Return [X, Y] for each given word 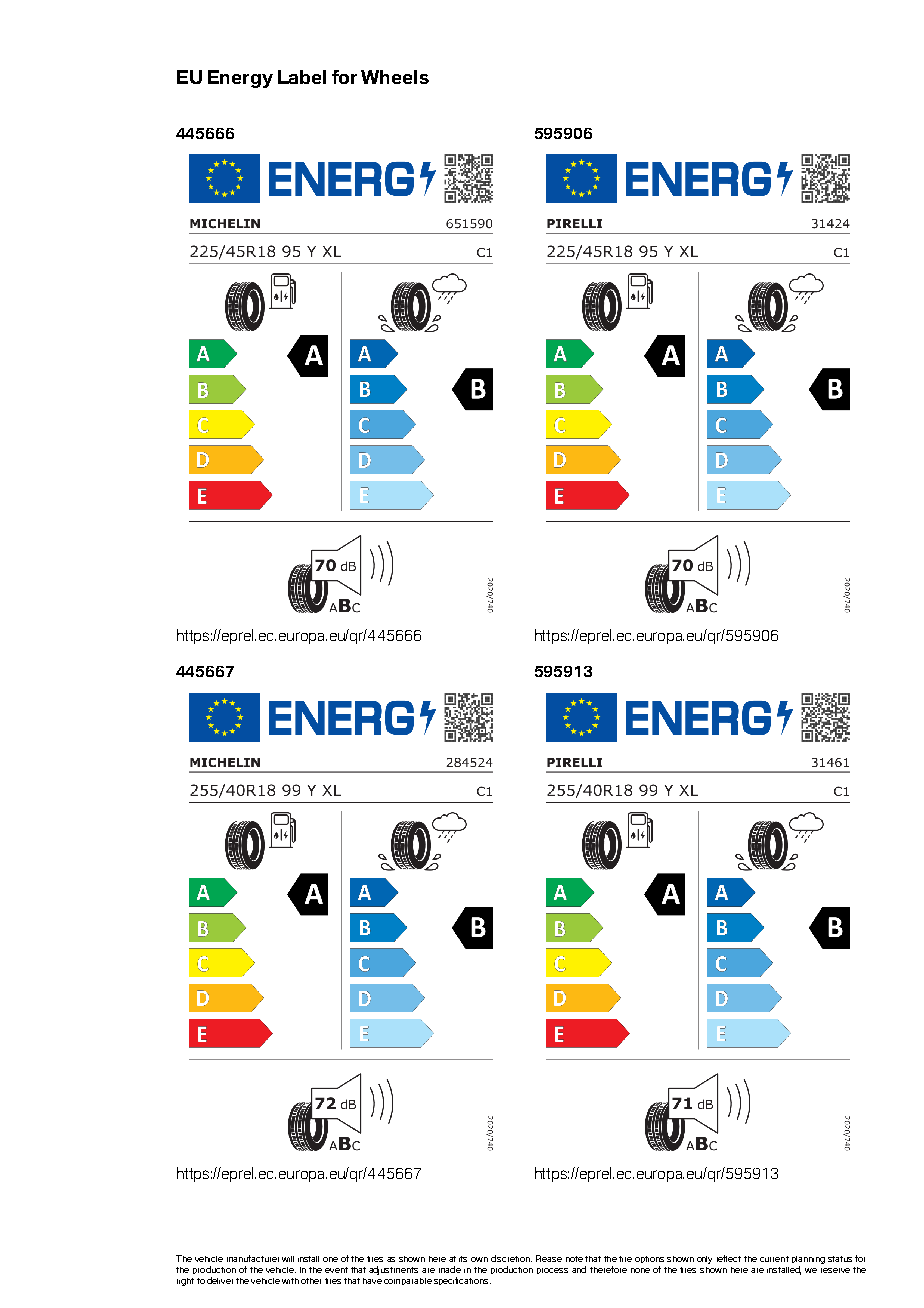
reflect [729, 1258]
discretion [511, 1258]
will [288, 1259]
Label [302, 77]
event [336, 1270]
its [463, 1259]
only [704, 1260]
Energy [240, 79]
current [774, 1259]
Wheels [395, 77]
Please [549, 1258]
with [290, 1281]
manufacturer [253, 1258]
